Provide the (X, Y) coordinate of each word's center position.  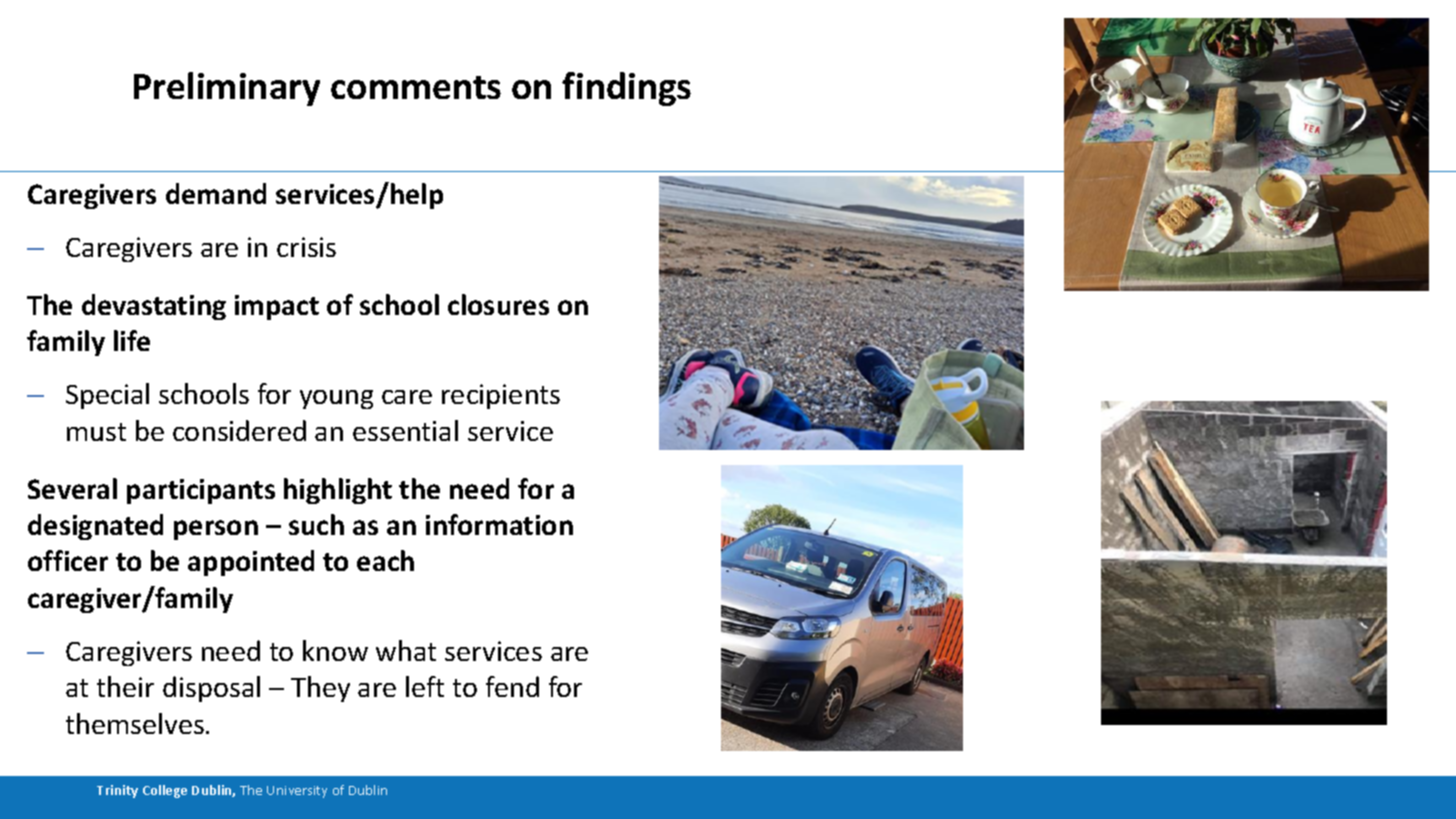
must (96, 432)
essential (405, 430)
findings (626, 89)
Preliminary (227, 89)
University (297, 792)
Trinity (117, 791)
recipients (501, 396)
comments (416, 87)
